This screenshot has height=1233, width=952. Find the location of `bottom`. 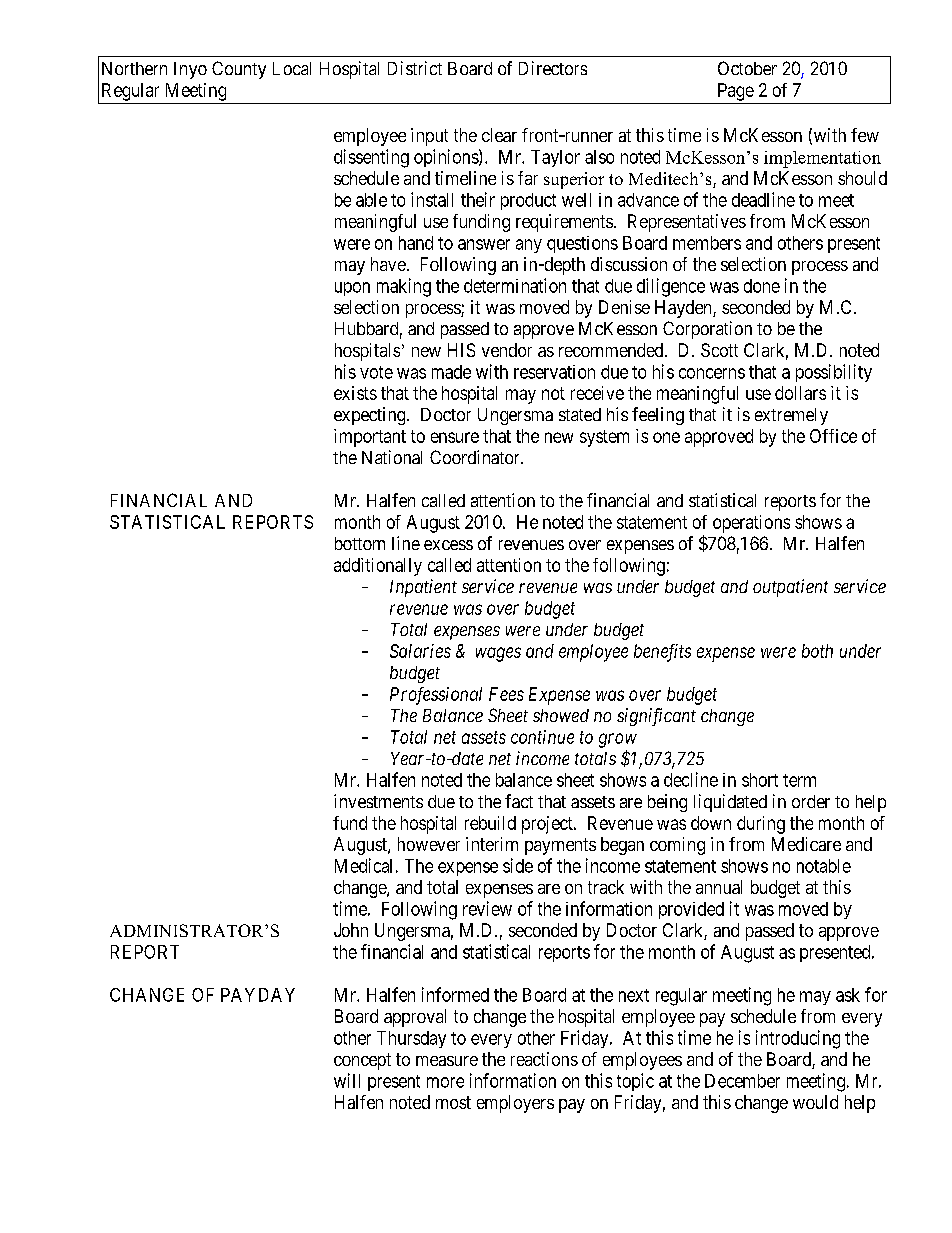

bottom is located at coordinates (360, 543).
